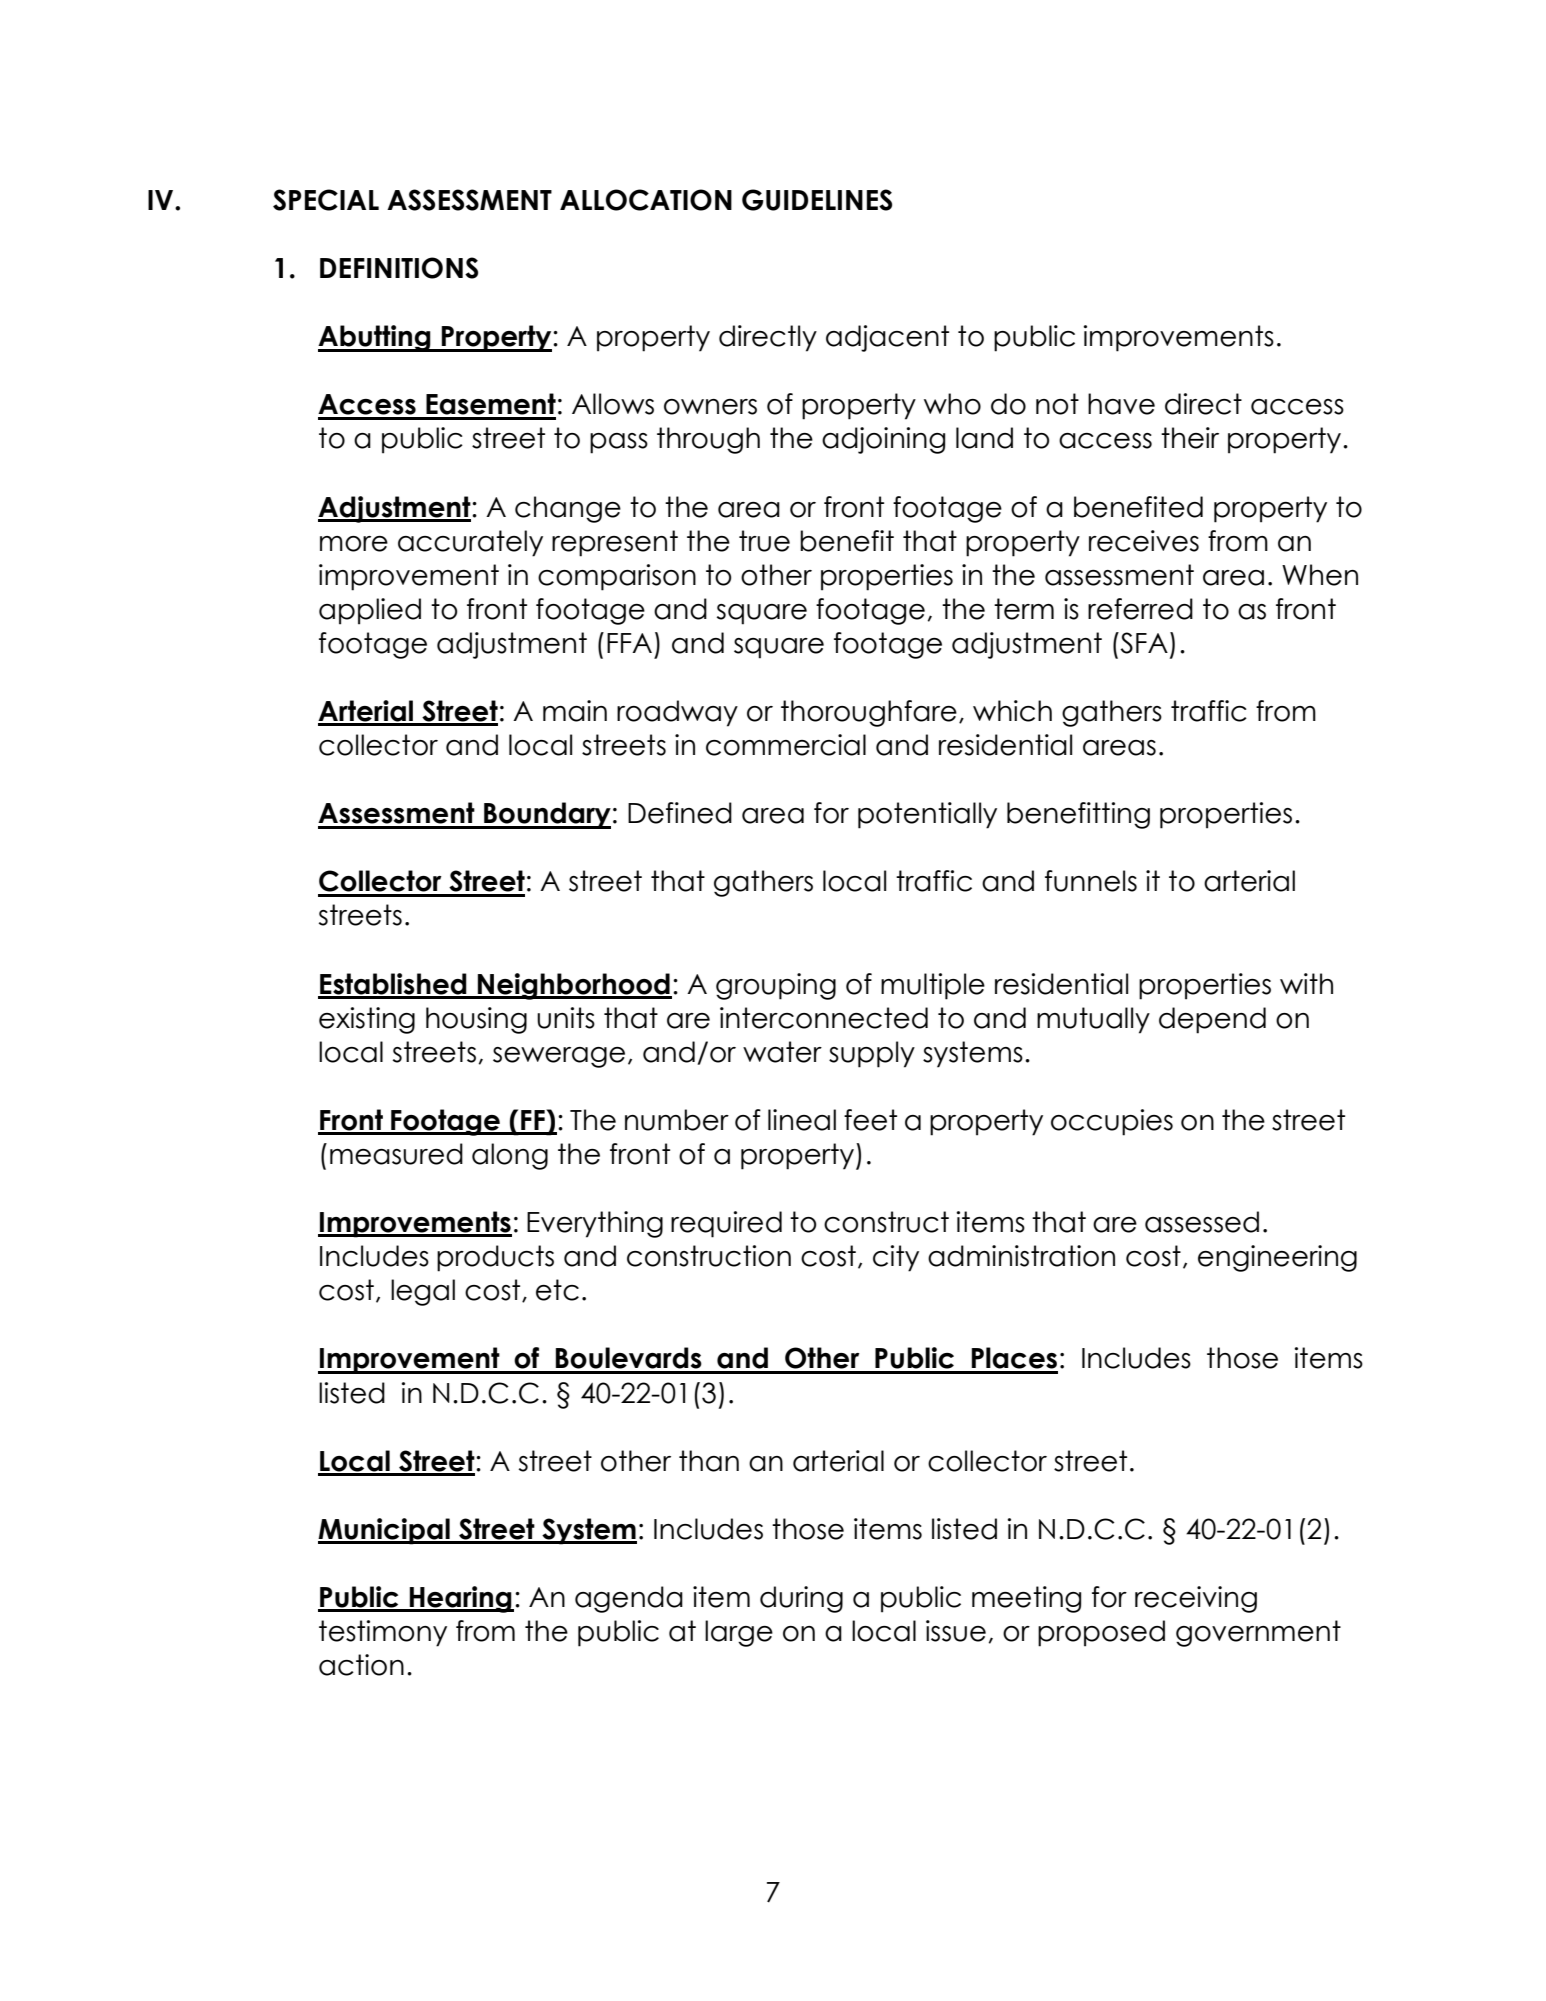 Image resolution: width=1546 pixels, height=2001 pixels. Describe the element at coordinates (869, 713) in the page. I see `thoroughfare` at that location.
